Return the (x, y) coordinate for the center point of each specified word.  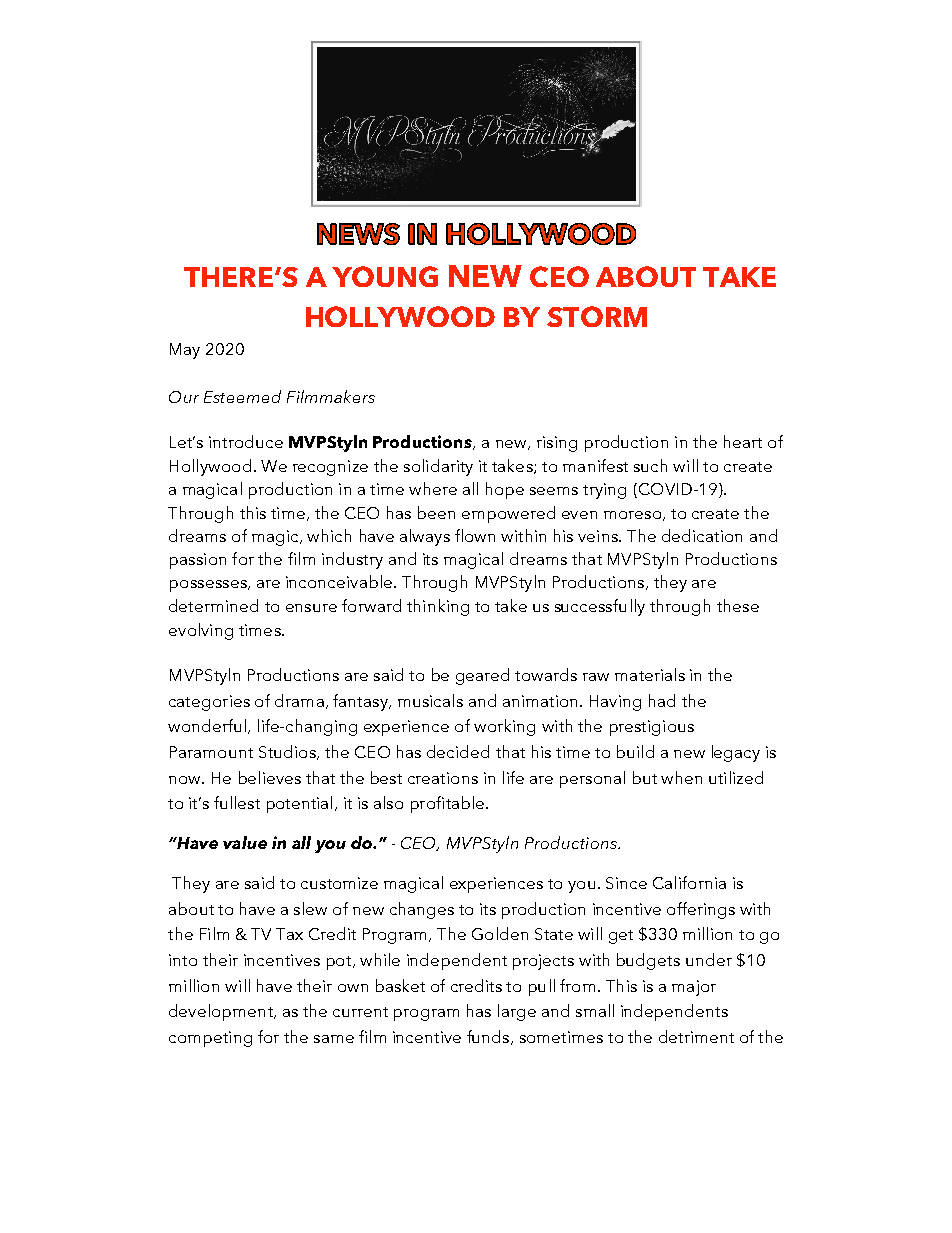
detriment (696, 1036)
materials (650, 674)
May (185, 351)
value (245, 842)
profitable (447, 804)
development (222, 1012)
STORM (597, 316)
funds (489, 1037)
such (650, 465)
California (689, 882)
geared (482, 676)
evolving (201, 631)
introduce (246, 441)
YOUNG (385, 276)
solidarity (438, 467)
